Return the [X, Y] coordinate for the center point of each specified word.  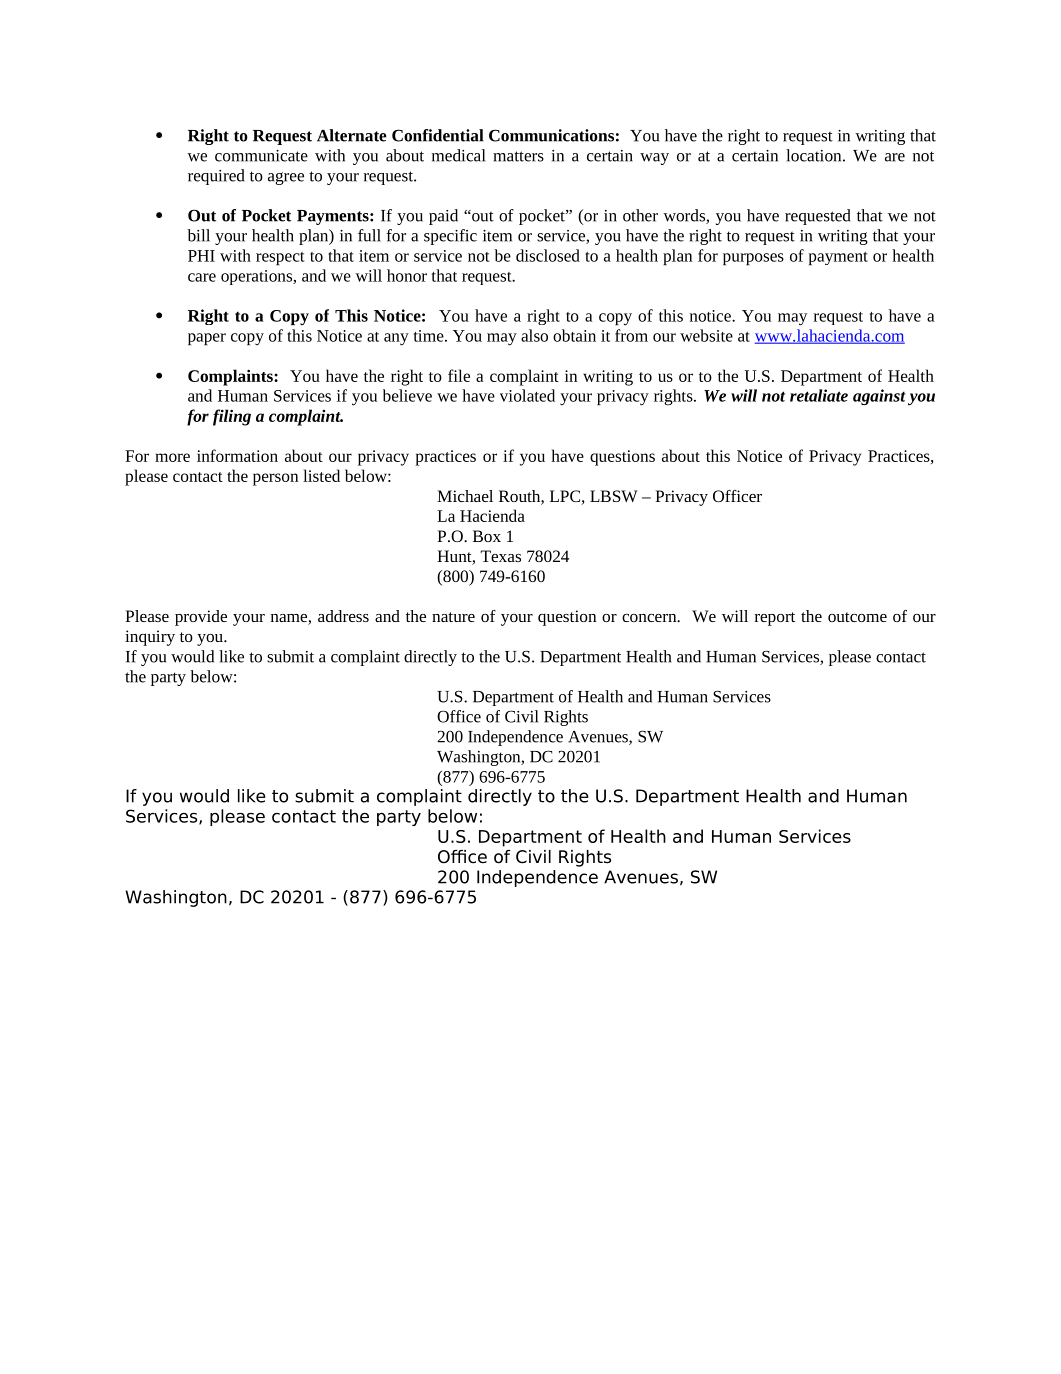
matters [518, 156]
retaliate [819, 395]
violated [527, 395]
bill [198, 235]
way [654, 159]
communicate [261, 156]
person [275, 479]
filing [232, 417]
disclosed [548, 255]
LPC [566, 497]
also [534, 335]
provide [201, 618]
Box [487, 536]
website [706, 335]
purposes [753, 259]
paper [207, 339]
